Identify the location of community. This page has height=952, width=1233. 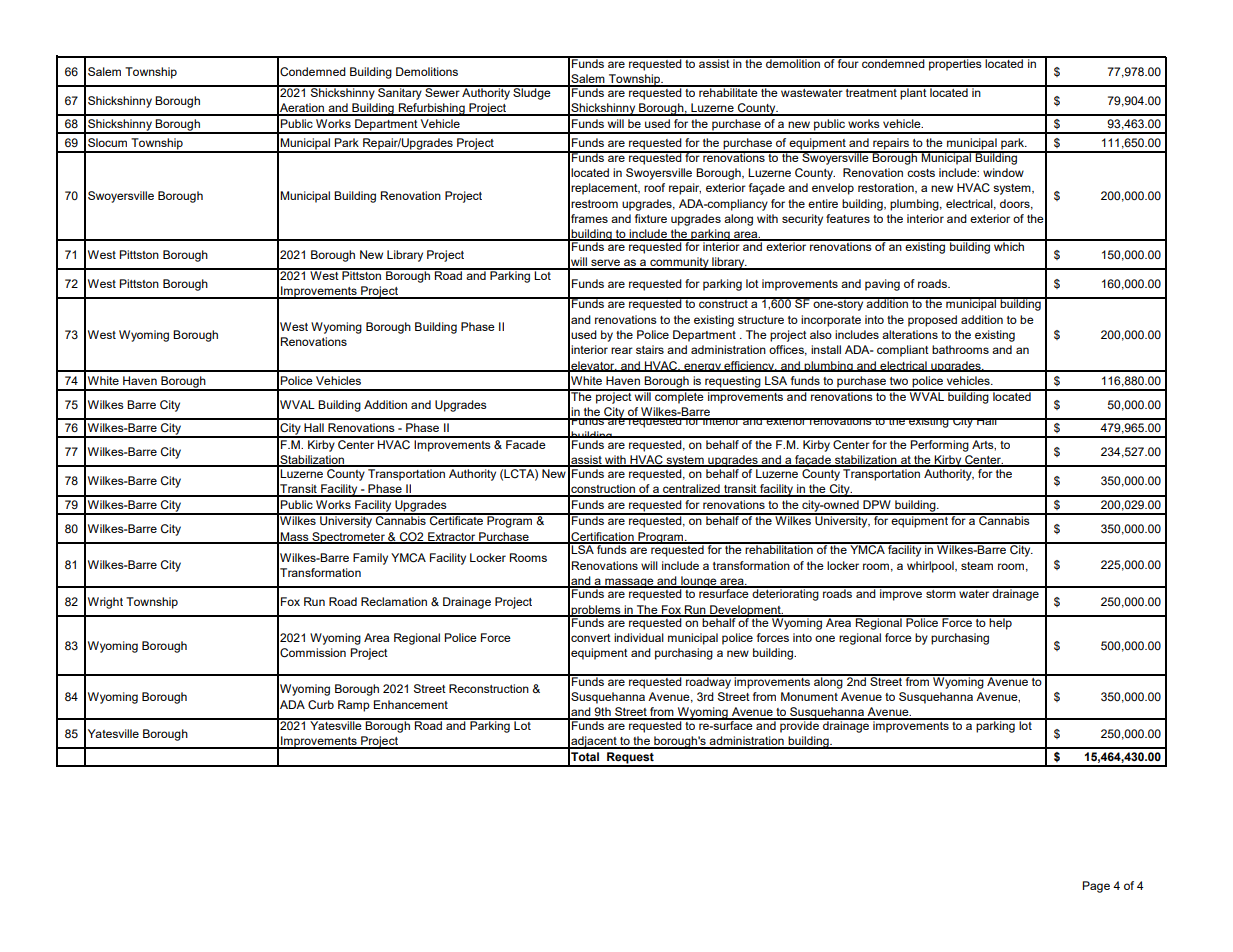
(679, 263).
